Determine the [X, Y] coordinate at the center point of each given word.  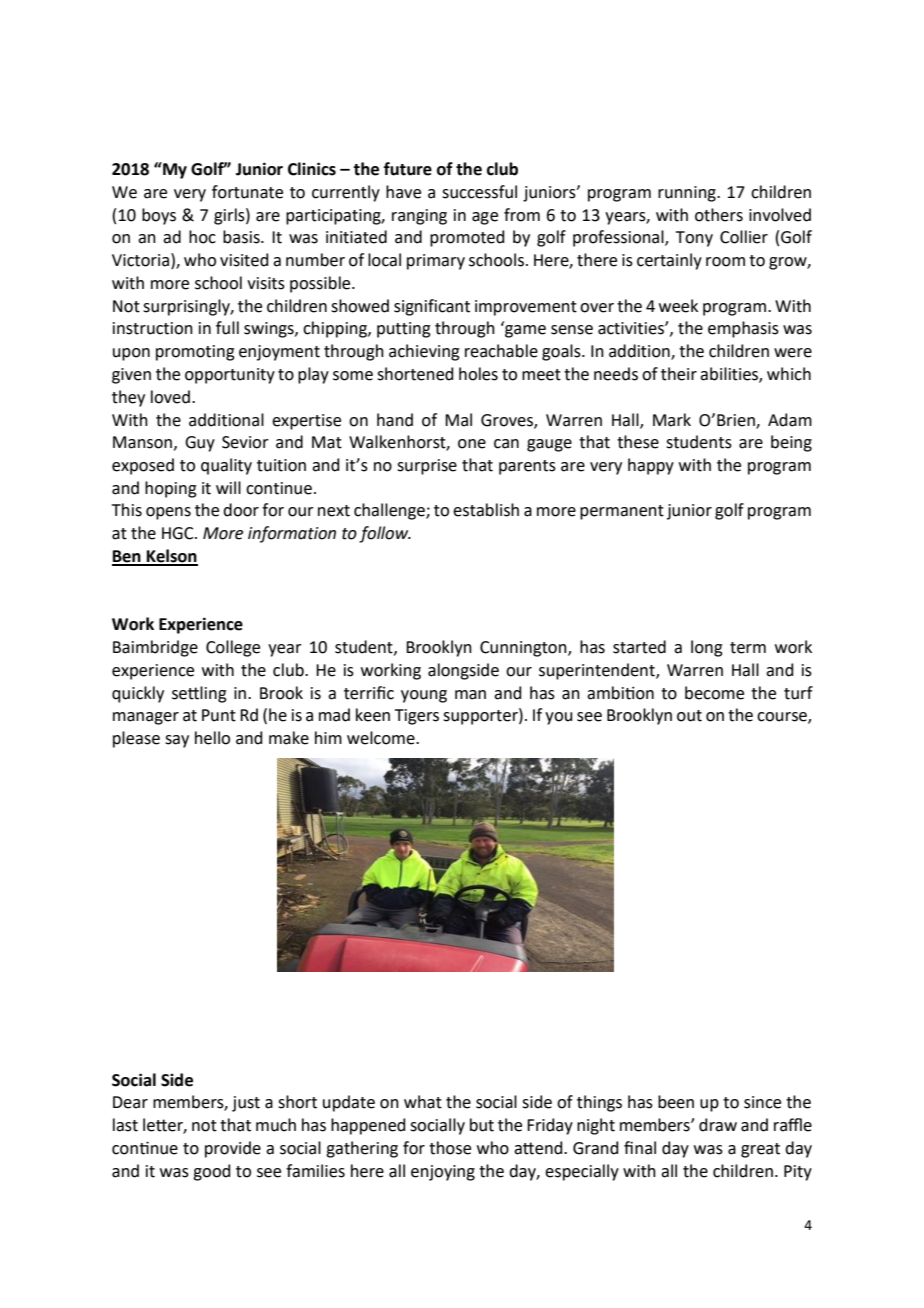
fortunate [247, 192]
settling [199, 694]
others [719, 215]
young [424, 696]
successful [479, 192]
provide [233, 1149]
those [450, 1148]
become [714, 693]
